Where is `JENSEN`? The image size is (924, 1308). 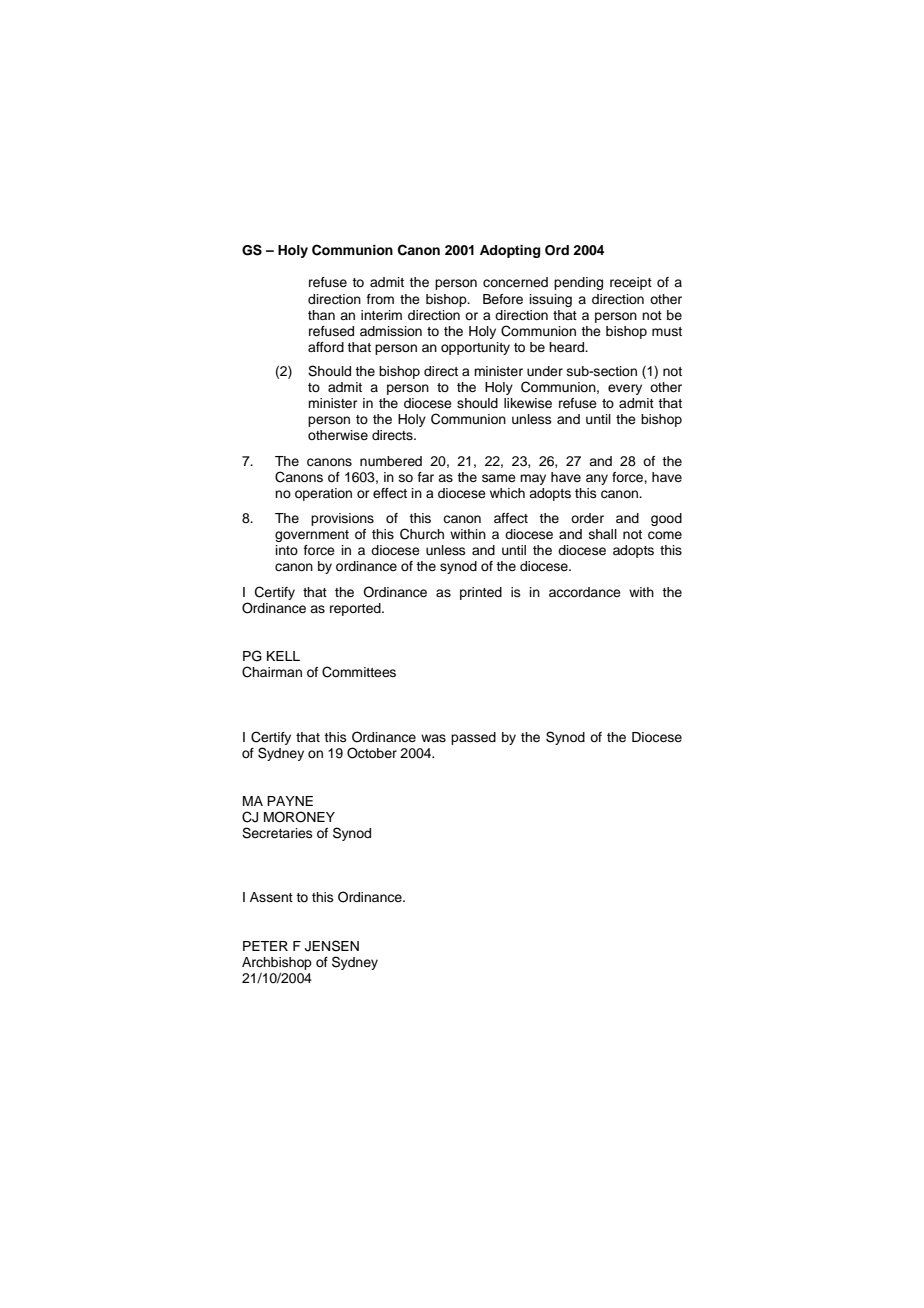
JENSEN is located at coordinates (332, 946).
